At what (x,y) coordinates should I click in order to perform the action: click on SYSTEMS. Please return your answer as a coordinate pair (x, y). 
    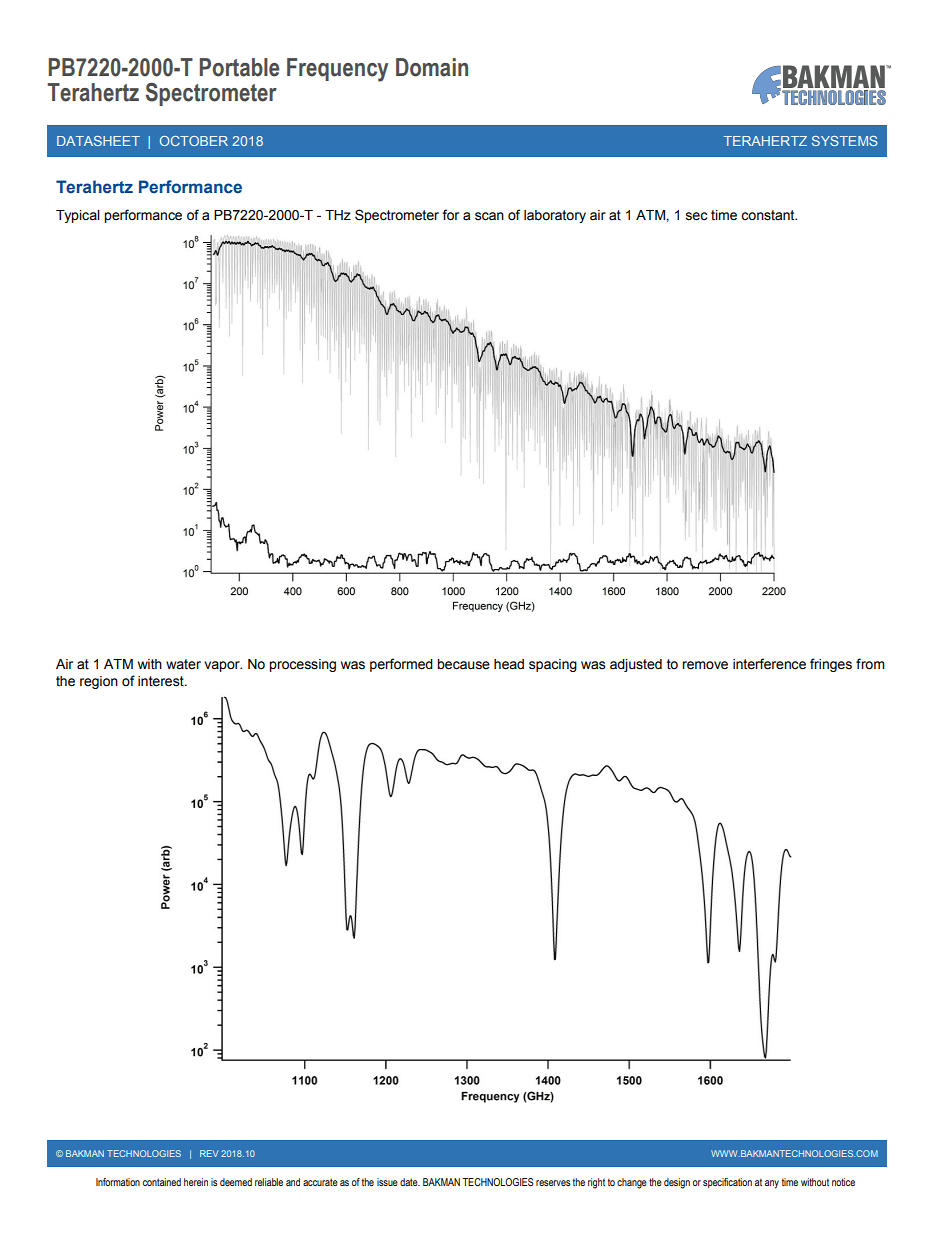
    Looking at the image, I should click on (845, 141).
